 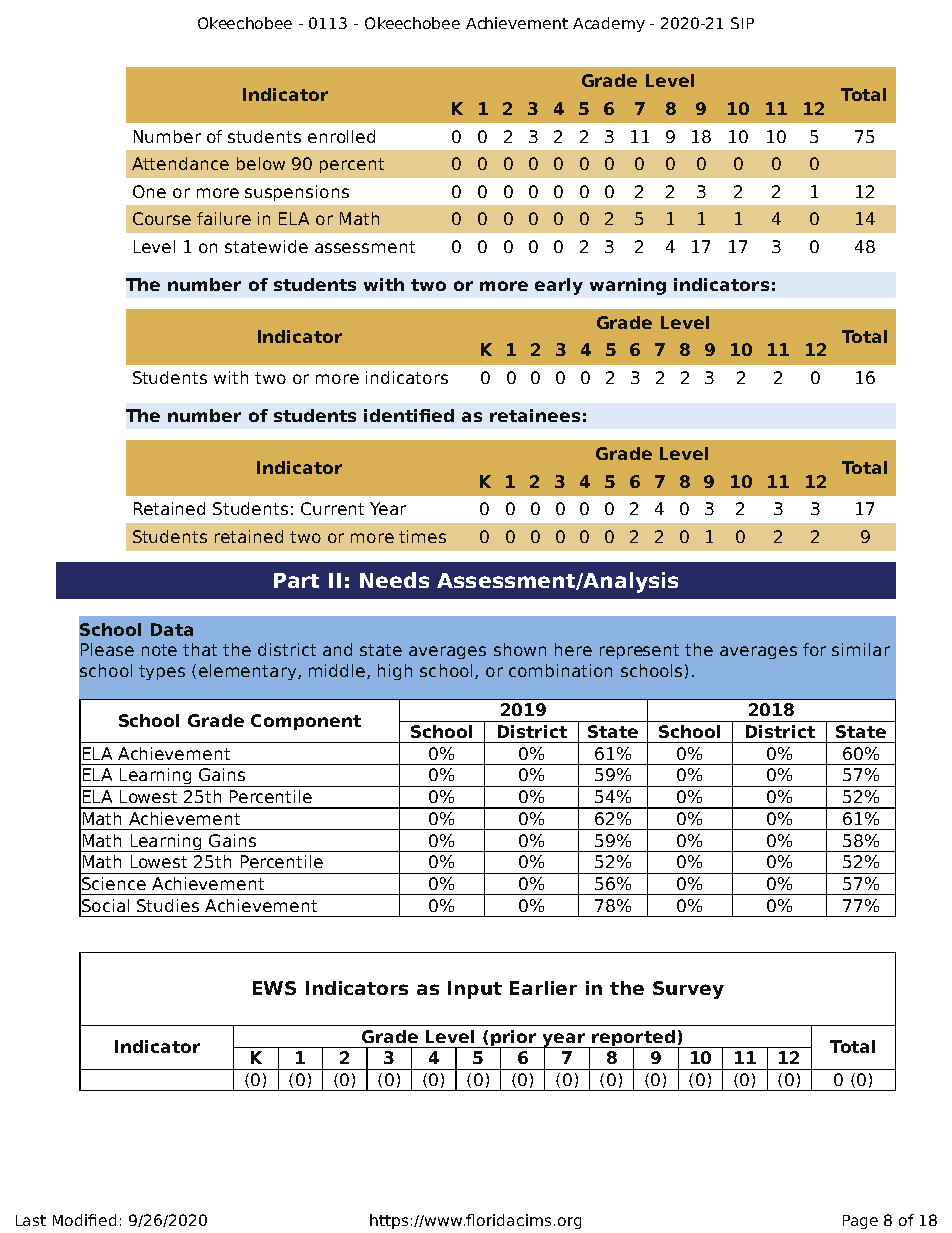 I want to click on Modified, so click(x=84, y=1220).
